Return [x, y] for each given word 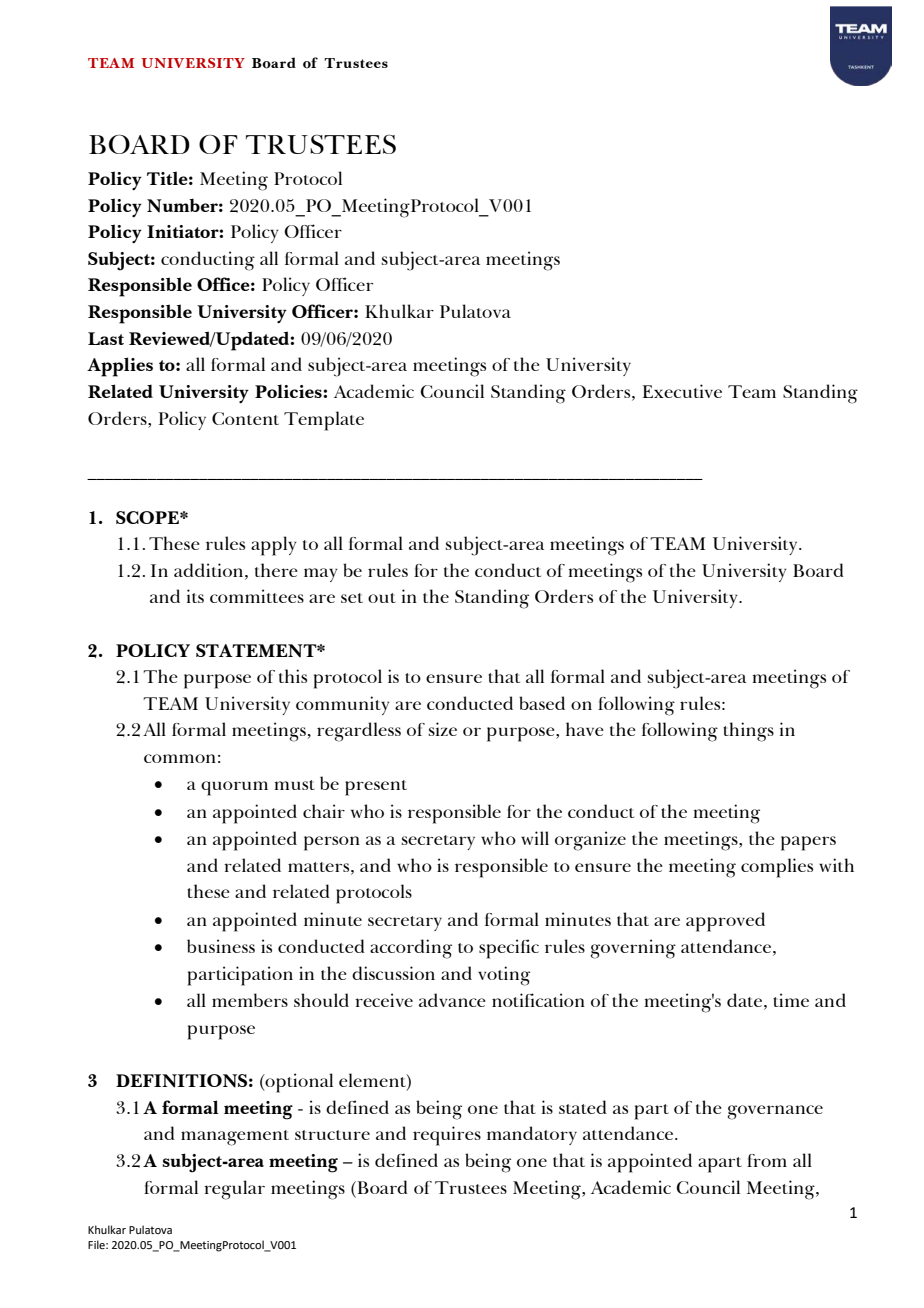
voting [504, 976]
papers [808, 843]
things [748, 732]
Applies [120, 367]
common [180, 758]
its [195, 596]
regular [234, 1190]
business [221, 946]
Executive [682, 391]
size [442, 729]
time [791, 1000]
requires [447, 1136]
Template [324, 421]
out [382, 598]
